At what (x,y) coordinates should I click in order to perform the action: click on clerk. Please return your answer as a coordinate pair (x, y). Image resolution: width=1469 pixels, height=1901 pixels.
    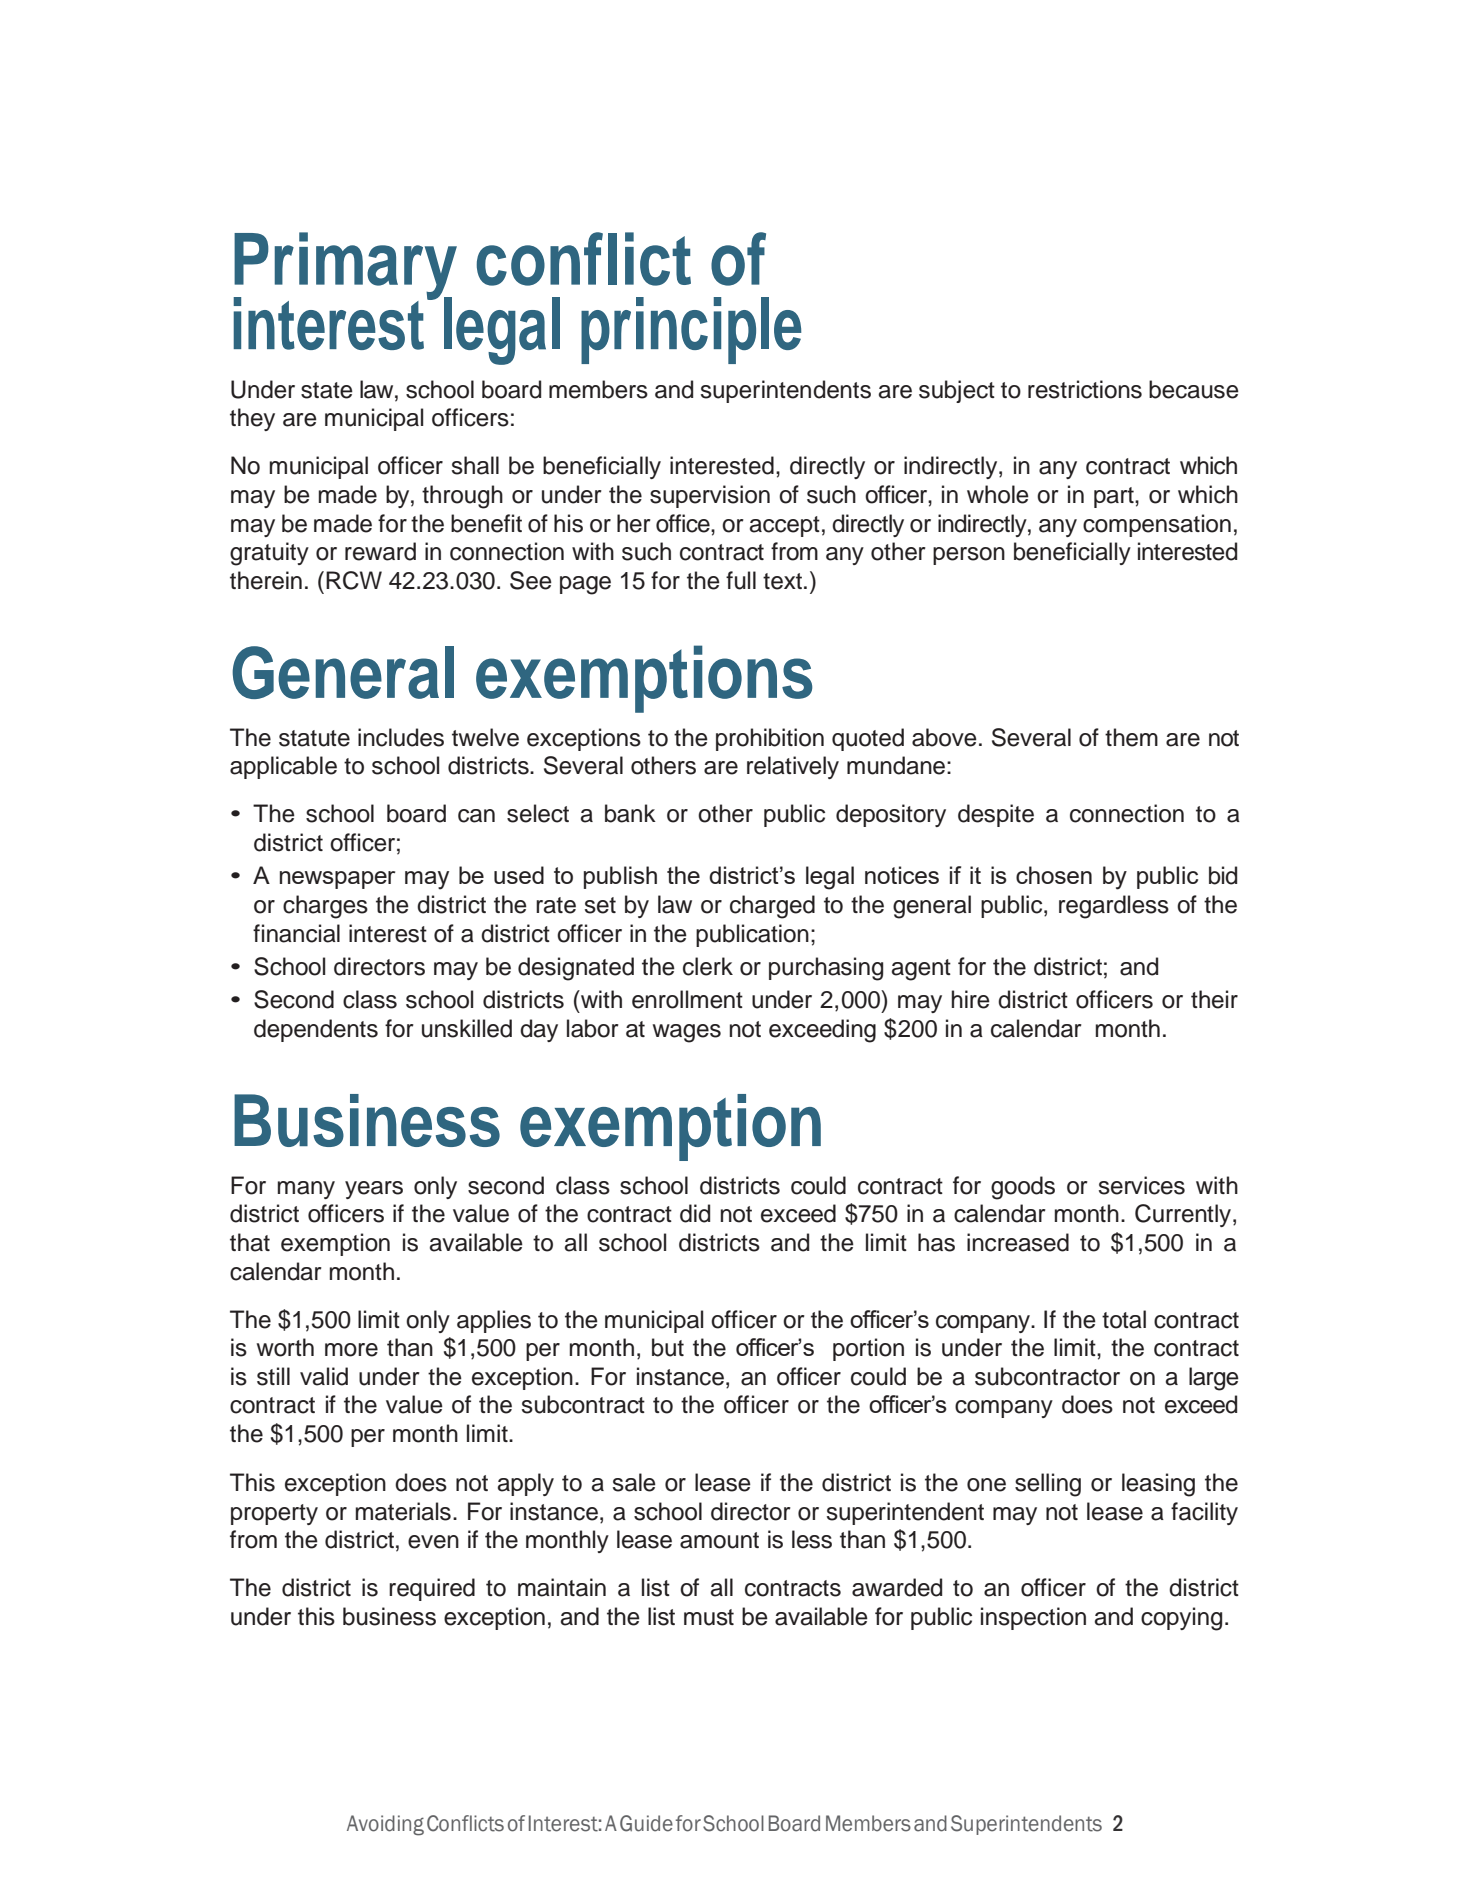
    Looking at the image, I should click on (708, 966).
